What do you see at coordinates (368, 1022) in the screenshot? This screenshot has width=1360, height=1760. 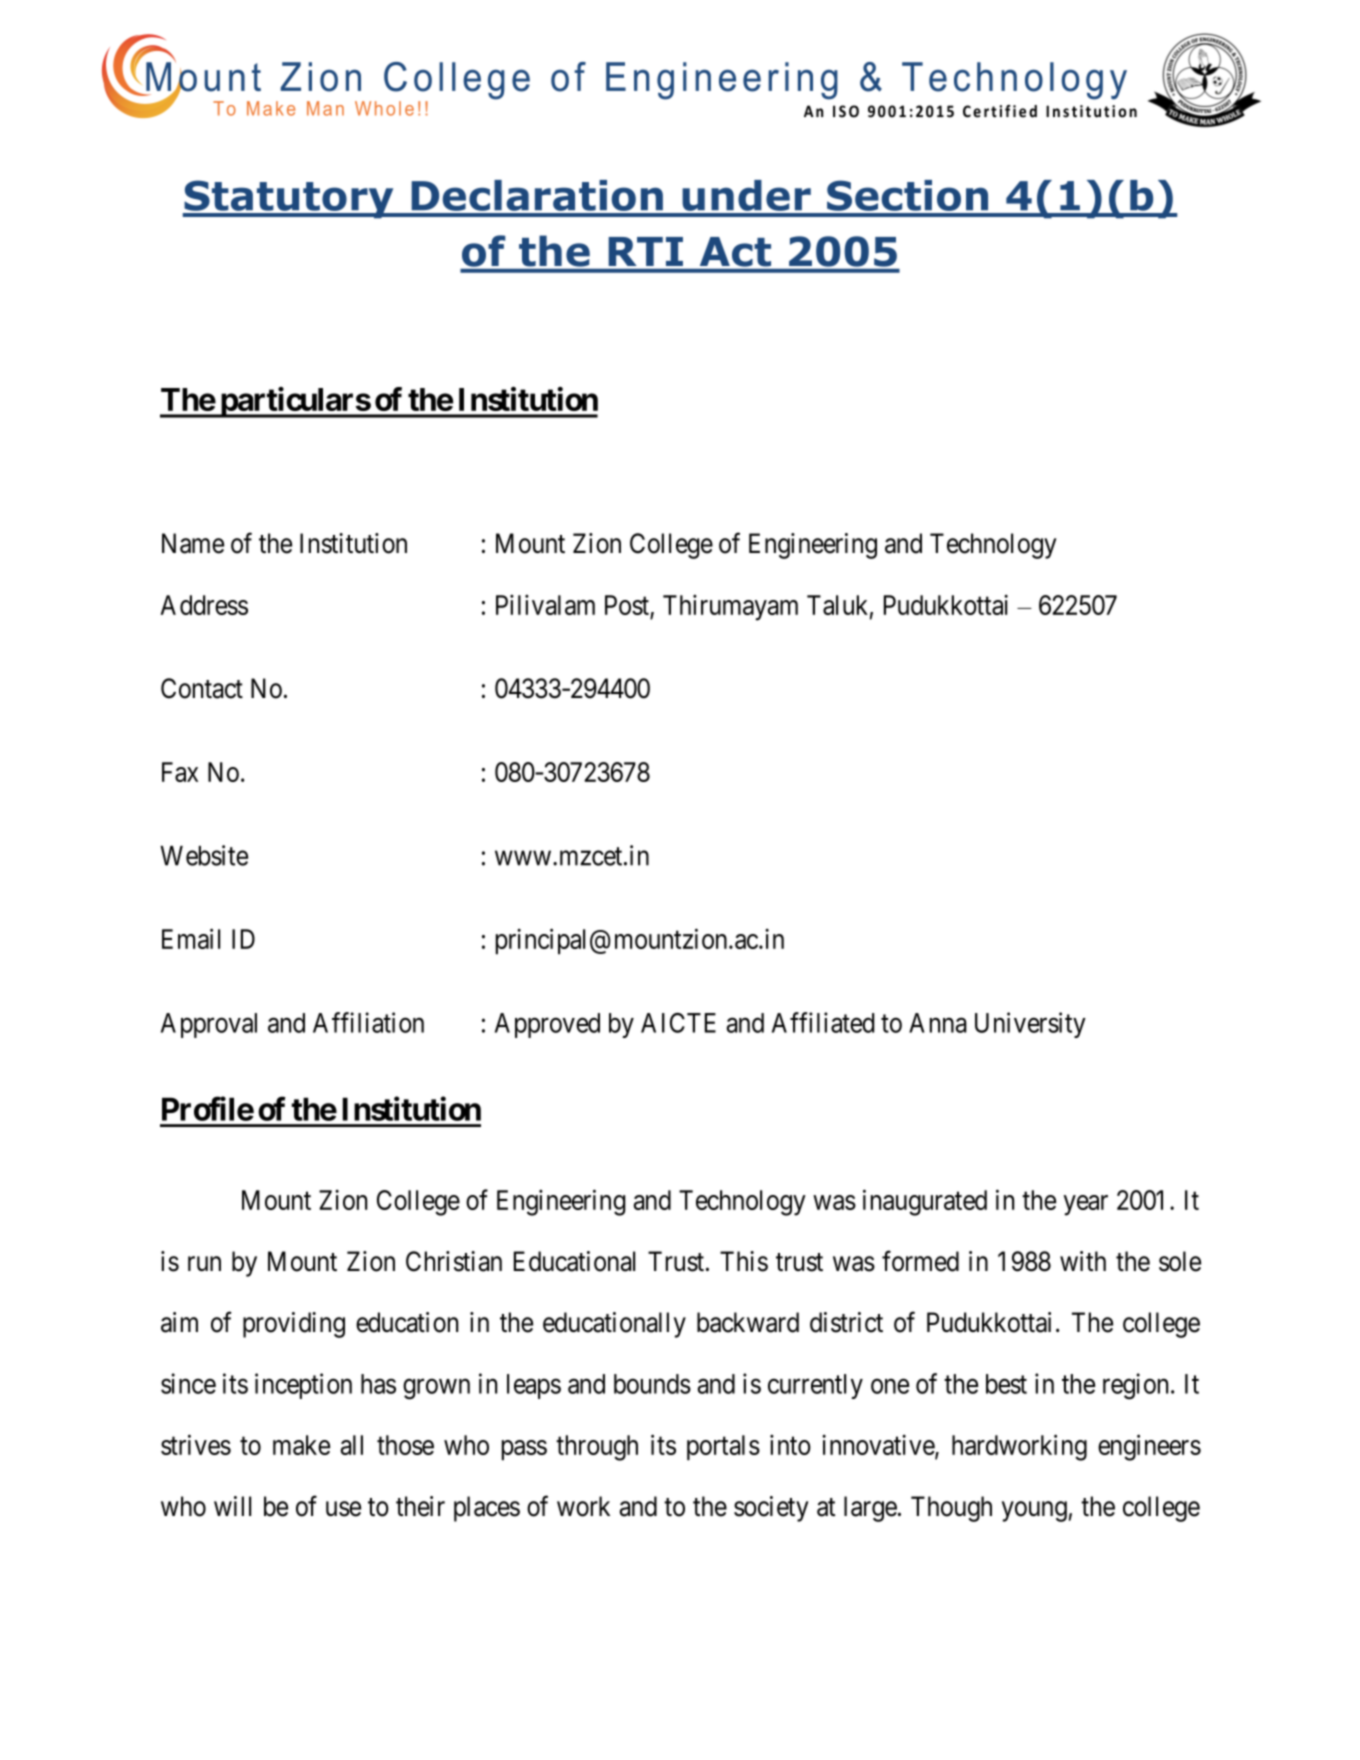 I see `Affiliation` at bounding box center [368, 1022].
